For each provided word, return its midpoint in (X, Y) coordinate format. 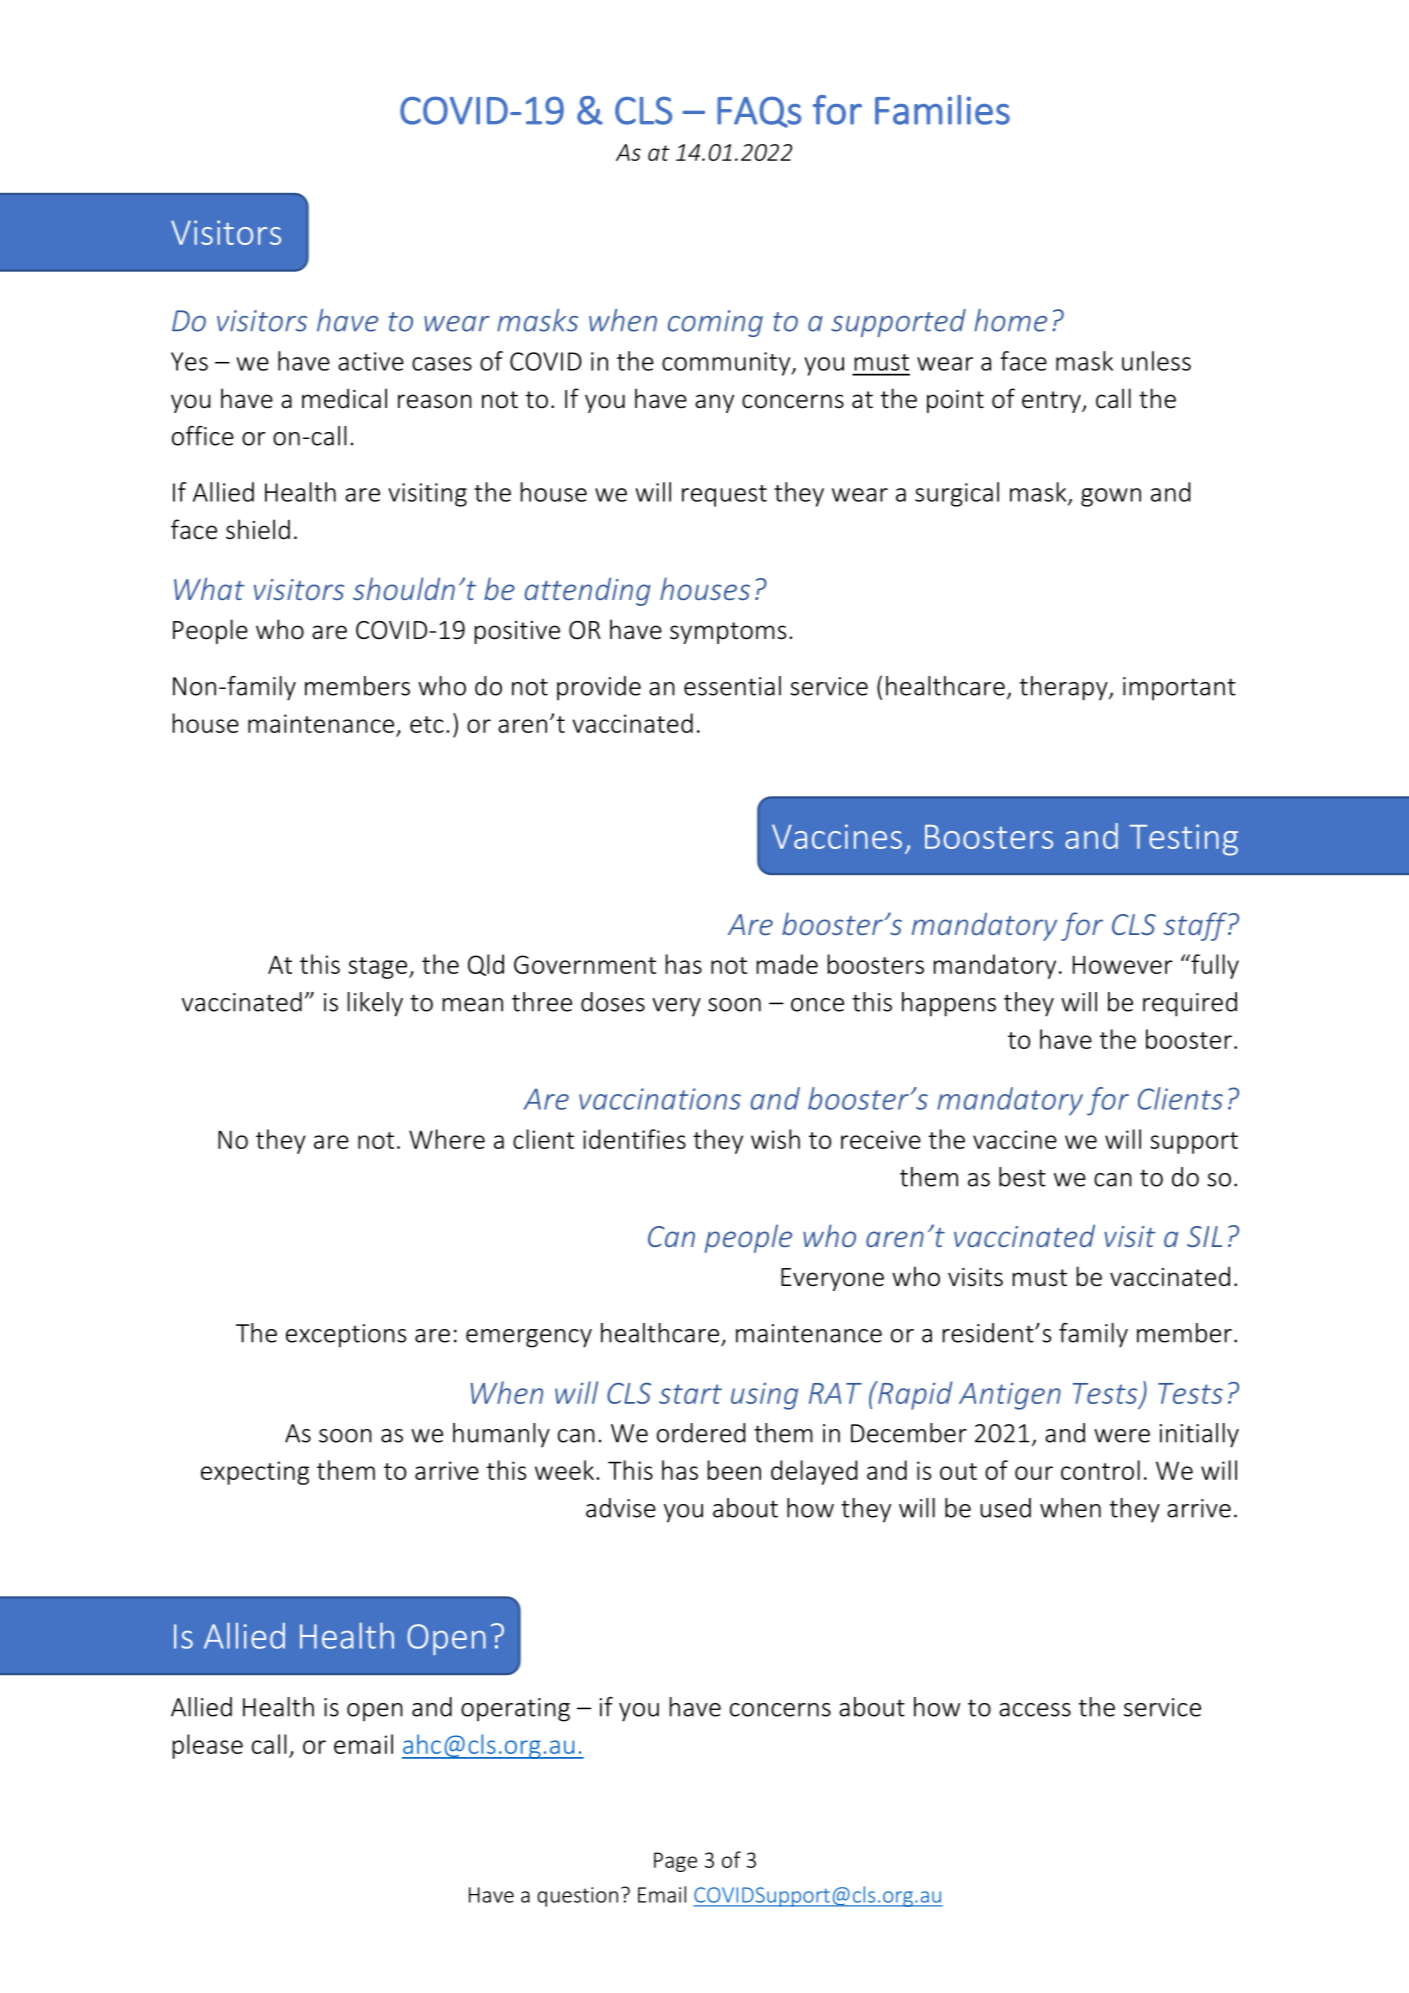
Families (942, 110)
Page (675, 1862)
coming (715, 323)
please (208, 1746)
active (371, 361)
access (1035, 1710)
